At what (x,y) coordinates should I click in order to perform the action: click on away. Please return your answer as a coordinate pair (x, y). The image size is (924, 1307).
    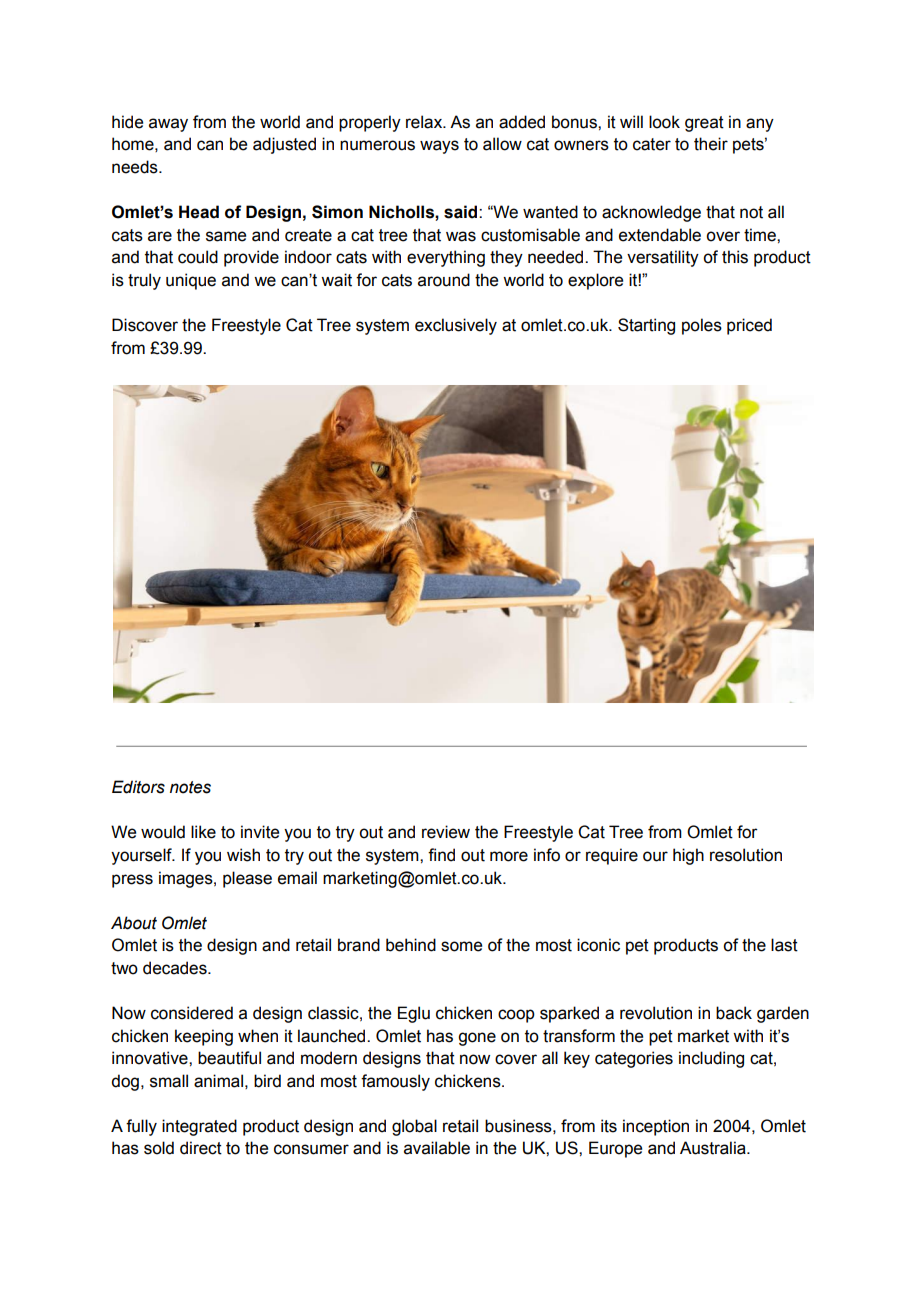
    Looking at the image, I should click on (168, 125).
